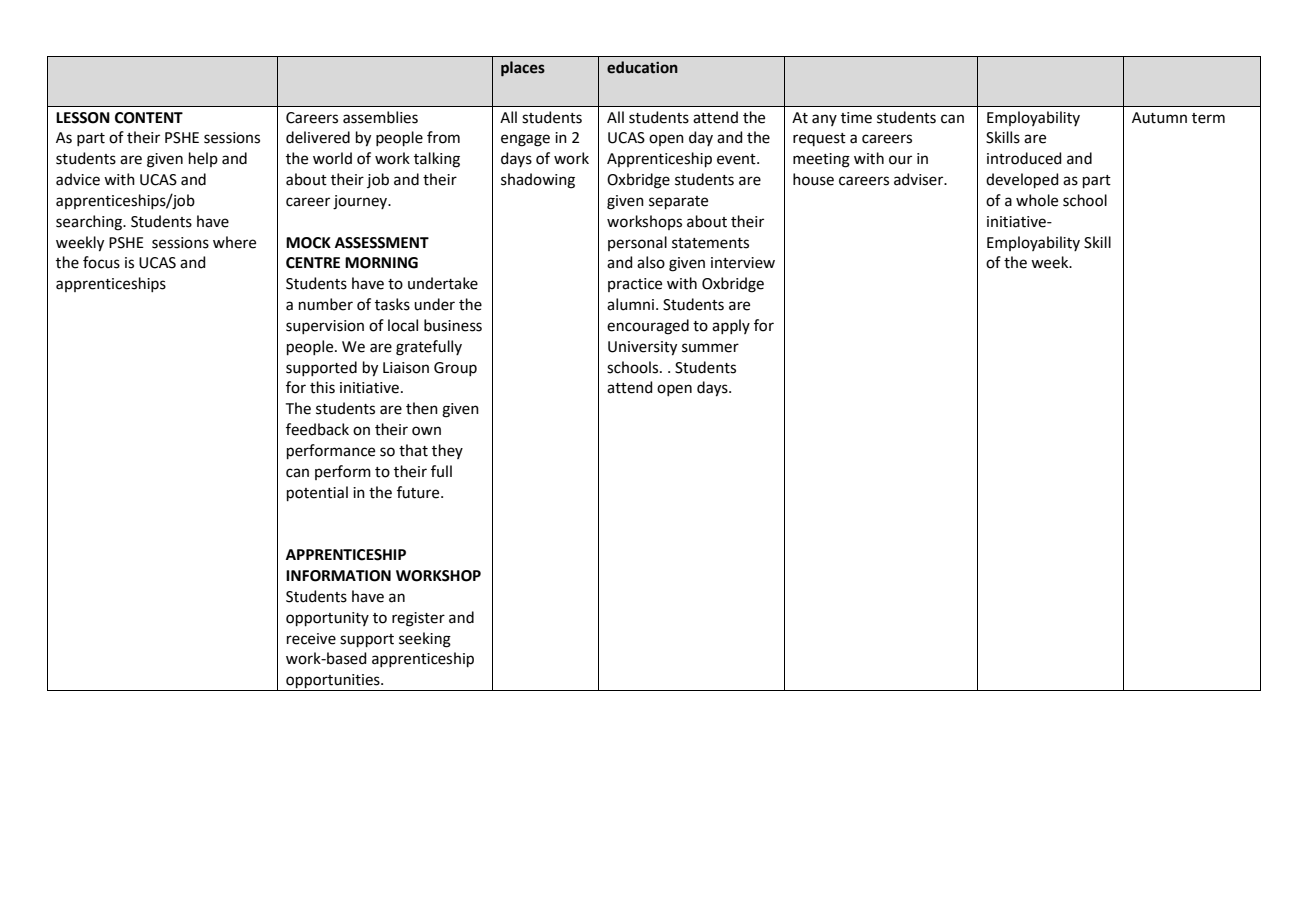 Image resolution: width=1308 pixels, height=924 pixels. What do you see at coordinates (419, 492) in the screenshot?
I see `future` at bounding box center [419, 492].
